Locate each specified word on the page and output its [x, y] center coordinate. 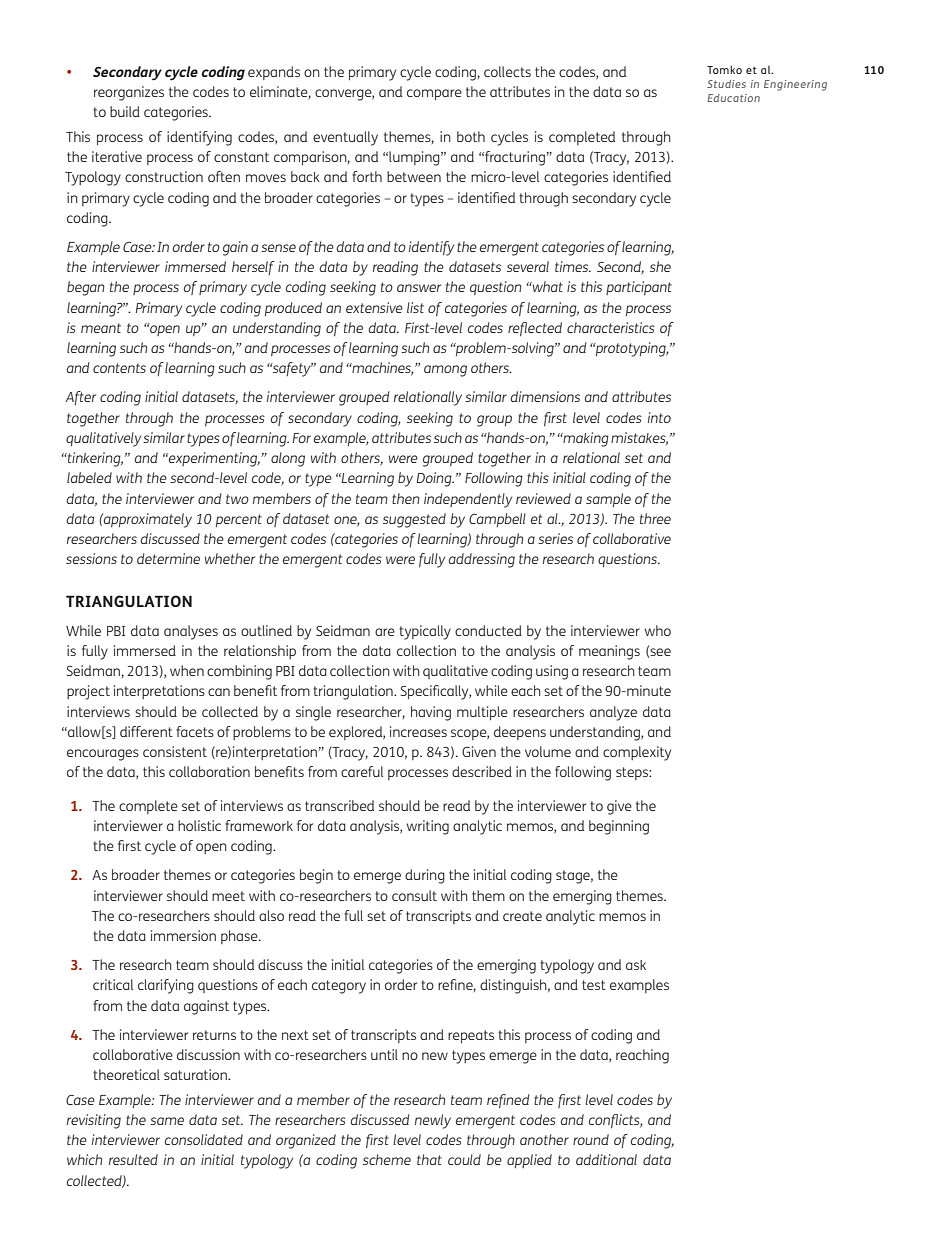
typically [425, 632]
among [445, 371]
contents [119, 368]
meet [228, 896]
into [659, 417]
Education [733, 98]
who [658, 630]
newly [433, 1121]
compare [434, 94]
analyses [191, 632]
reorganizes [129, 93]
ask [636, 965]
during [425, 876]
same [167, 1121]
